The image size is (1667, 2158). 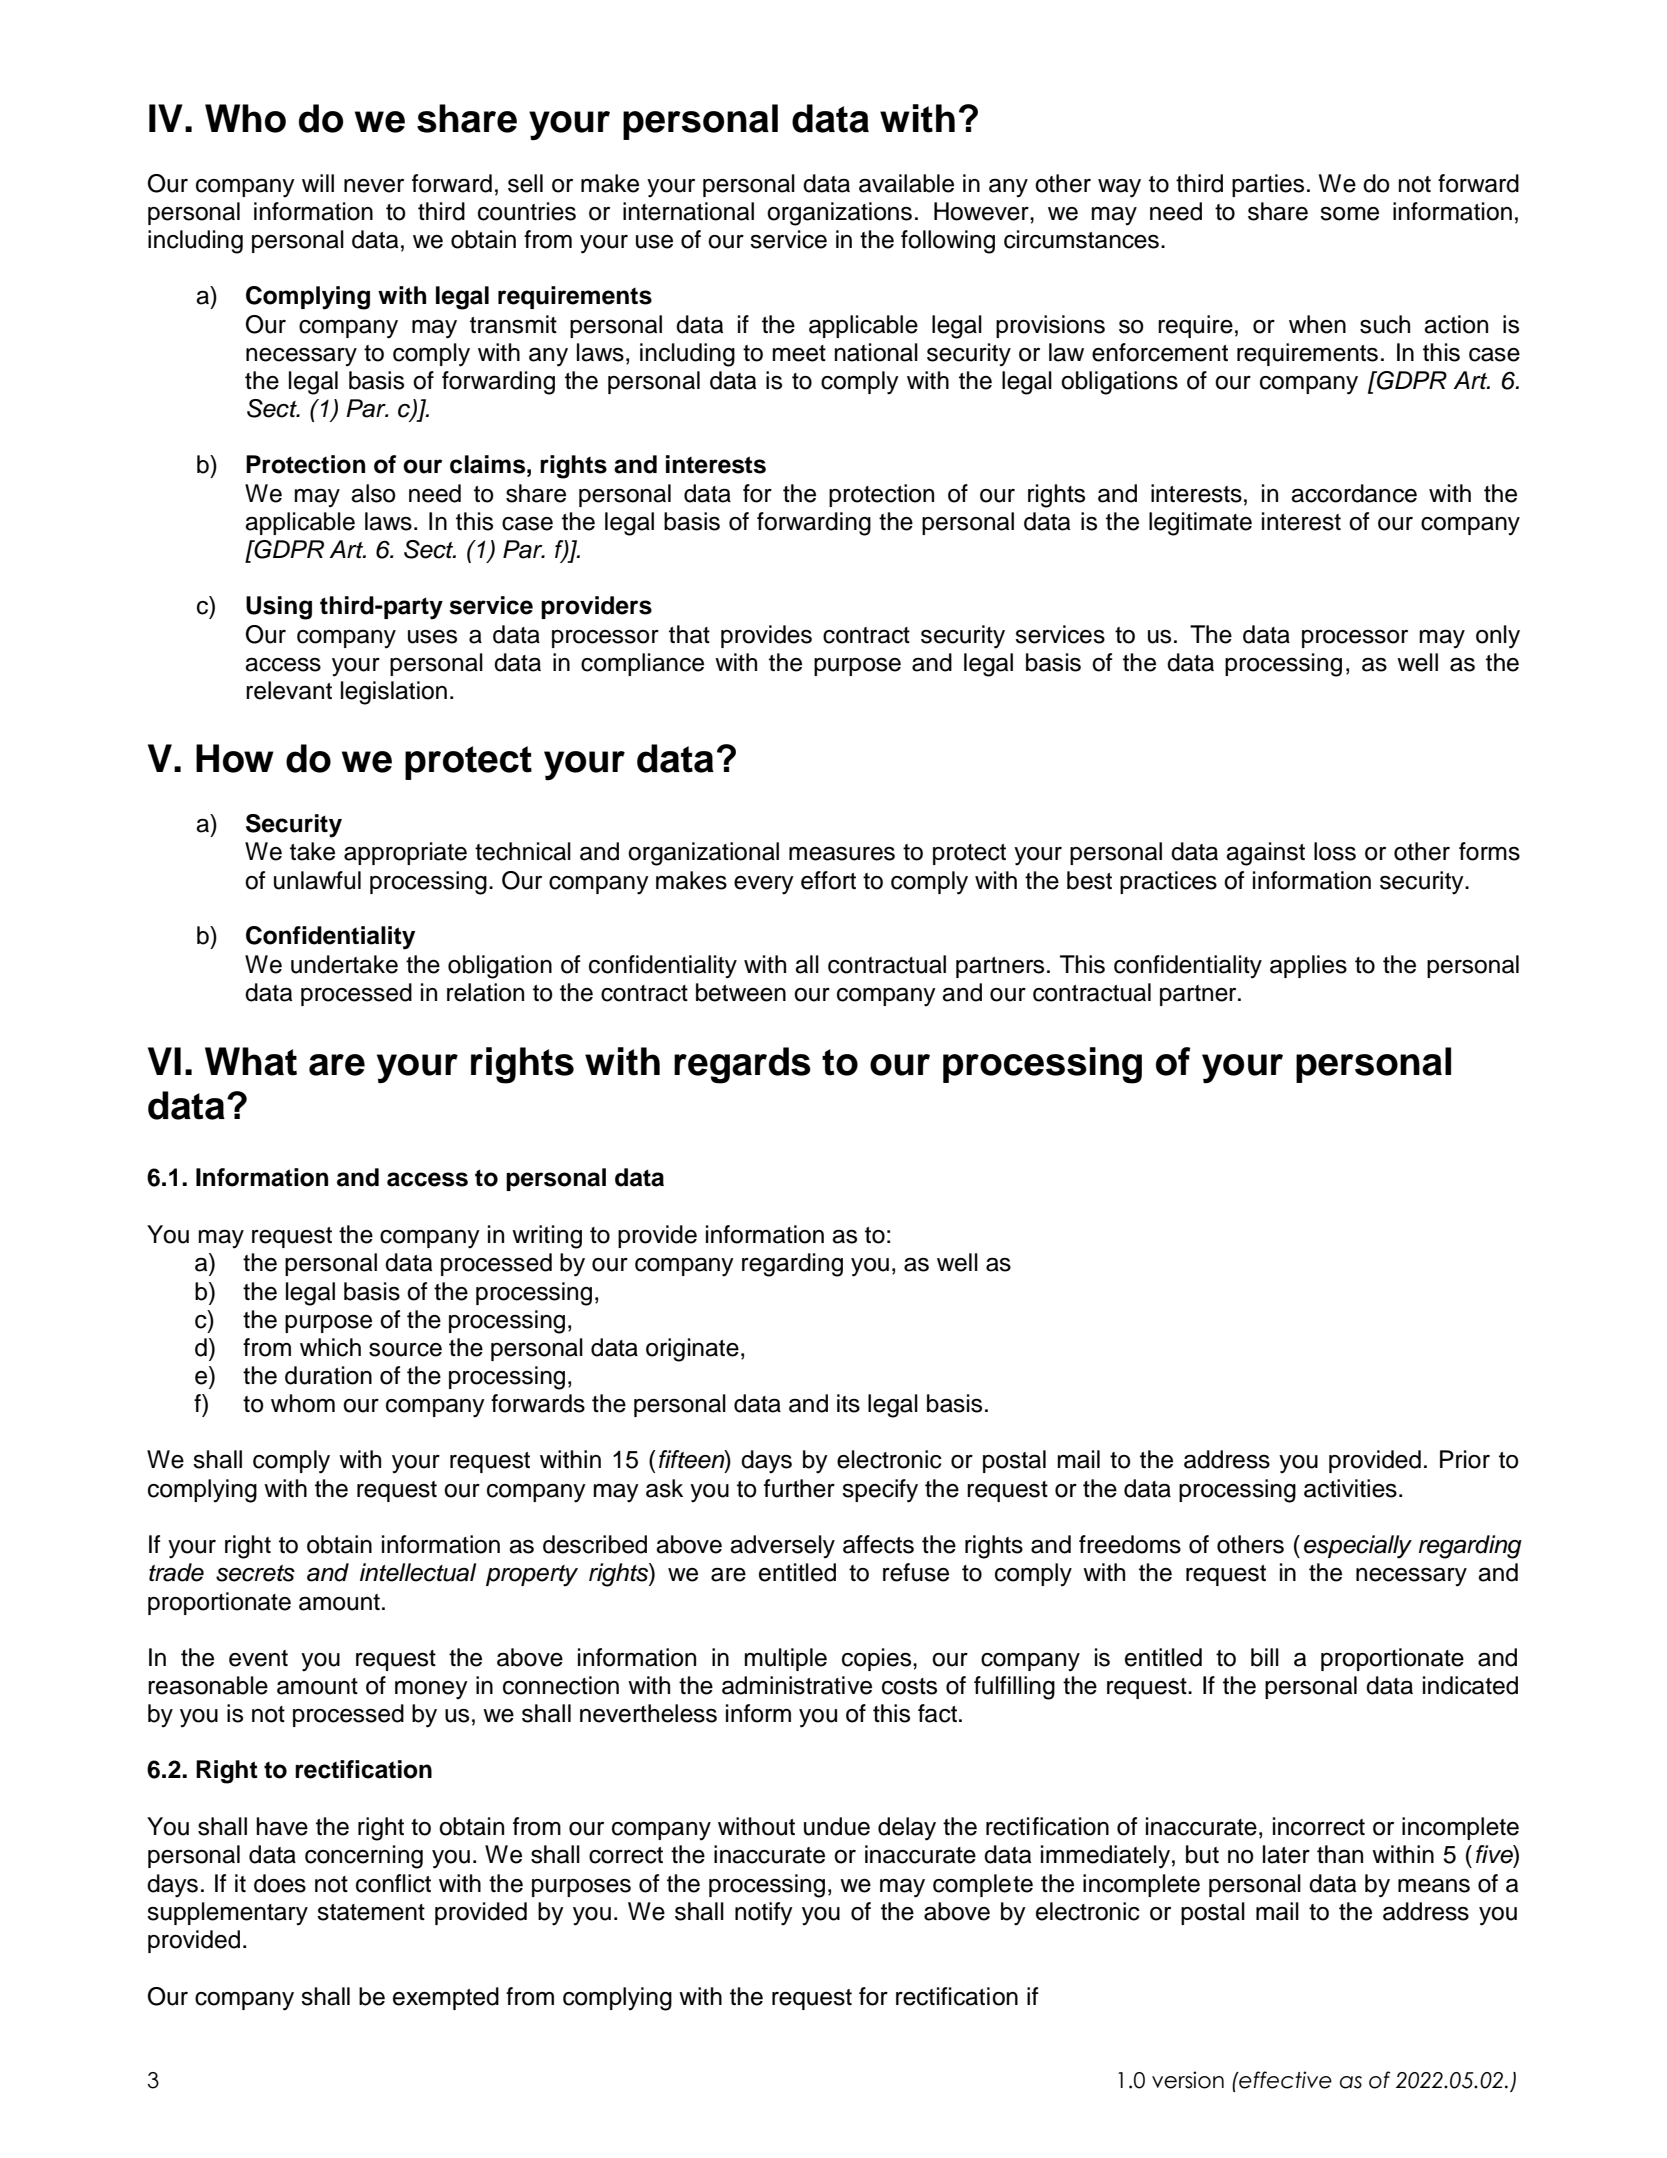 I want to click on that, so click(x=689, y=634).
